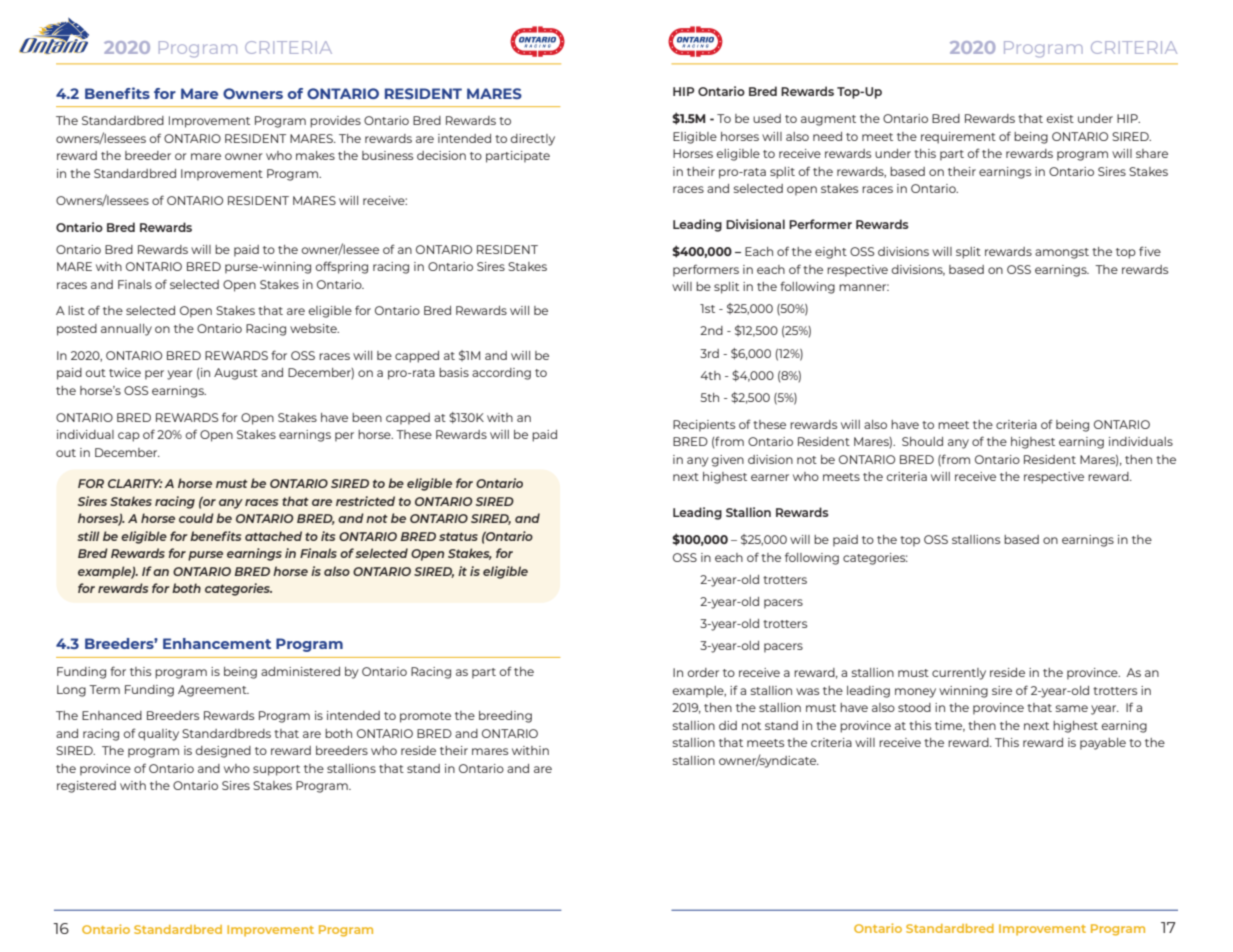  What do you see at coordinates (728, 725) in the image?
I see `did` at bounding box center [728, 725].
